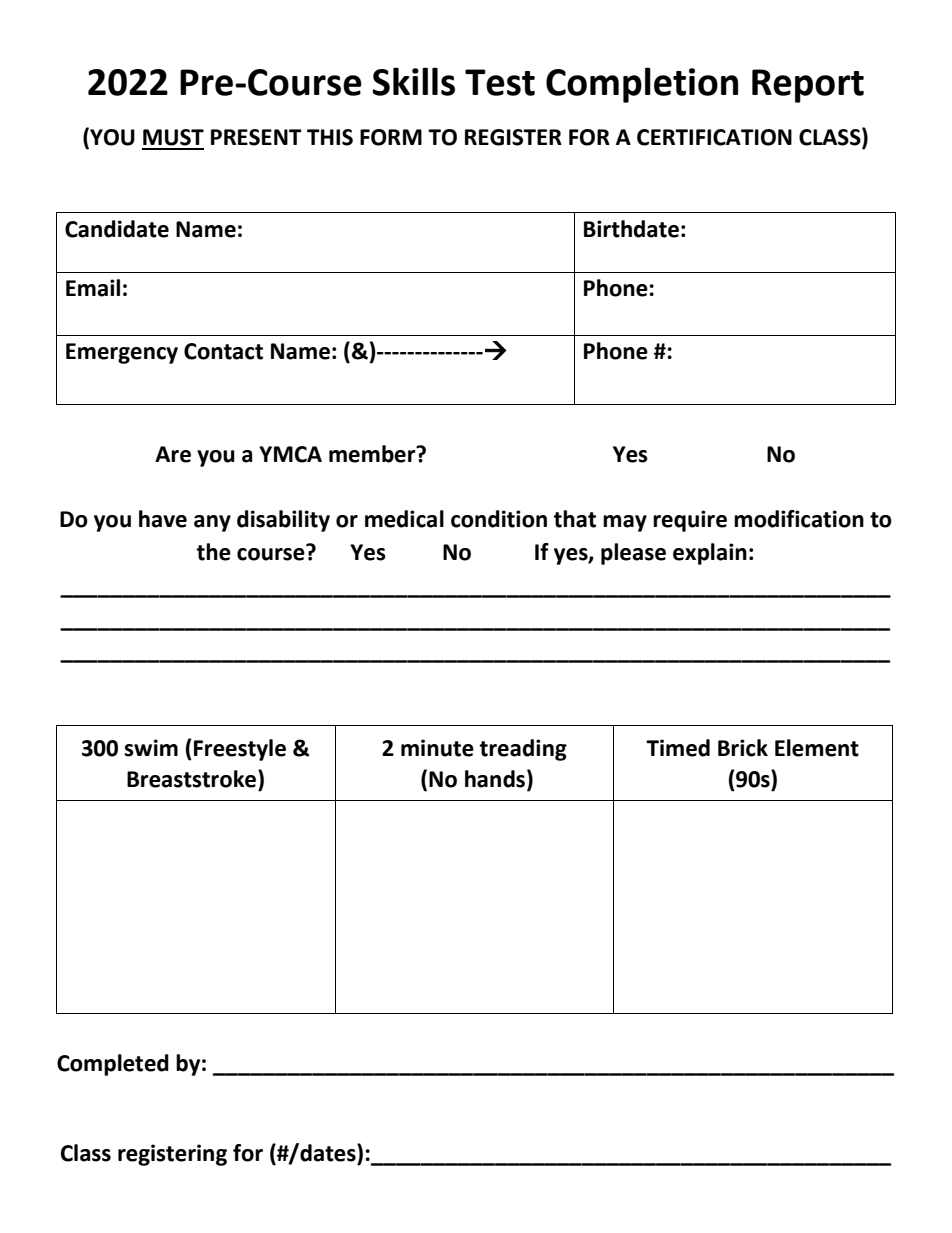 The height and width of the image is (1233, 952). I want to click on condition, so click(499, 519).
